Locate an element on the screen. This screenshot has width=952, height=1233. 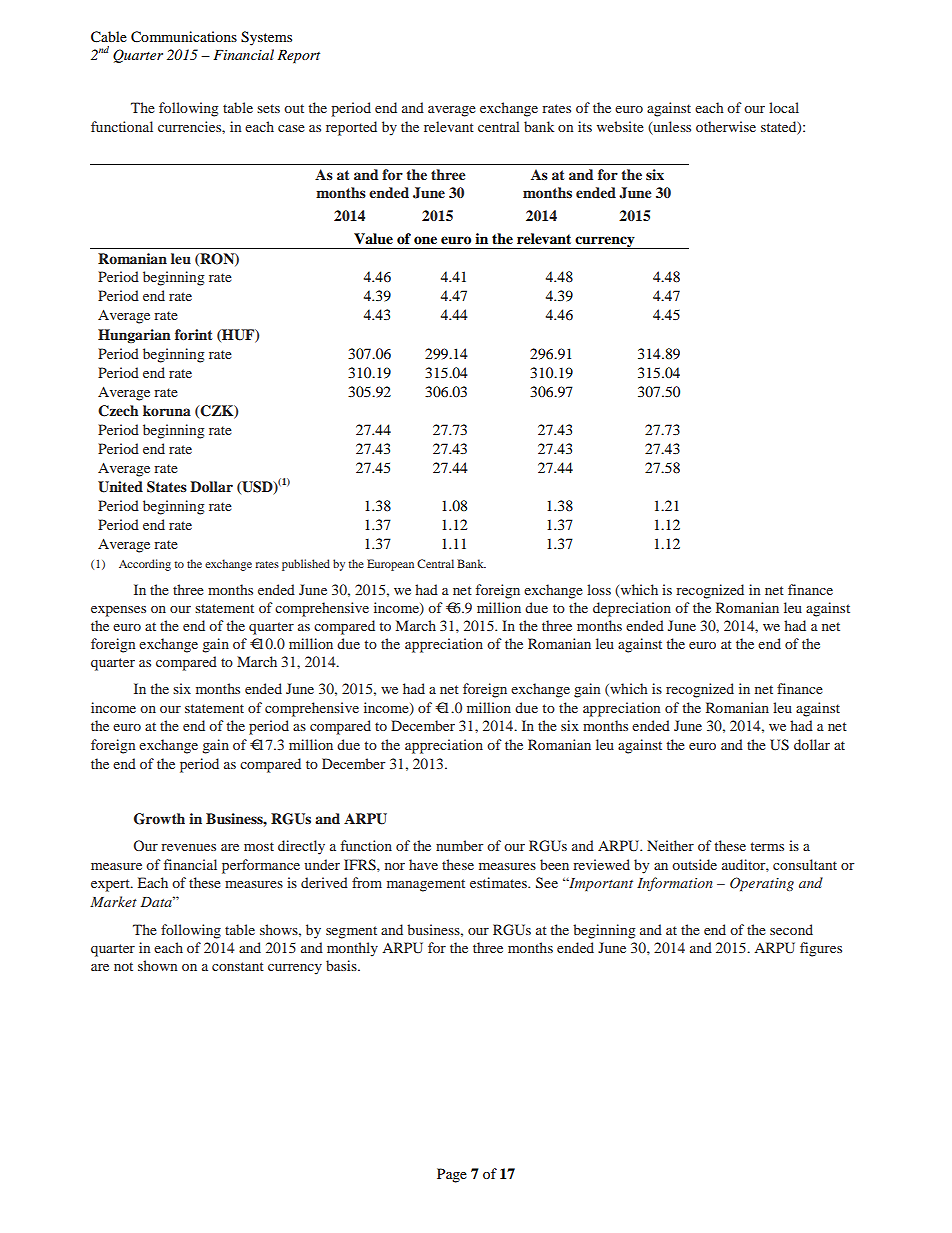
According is located at coordinates (145, 565).
